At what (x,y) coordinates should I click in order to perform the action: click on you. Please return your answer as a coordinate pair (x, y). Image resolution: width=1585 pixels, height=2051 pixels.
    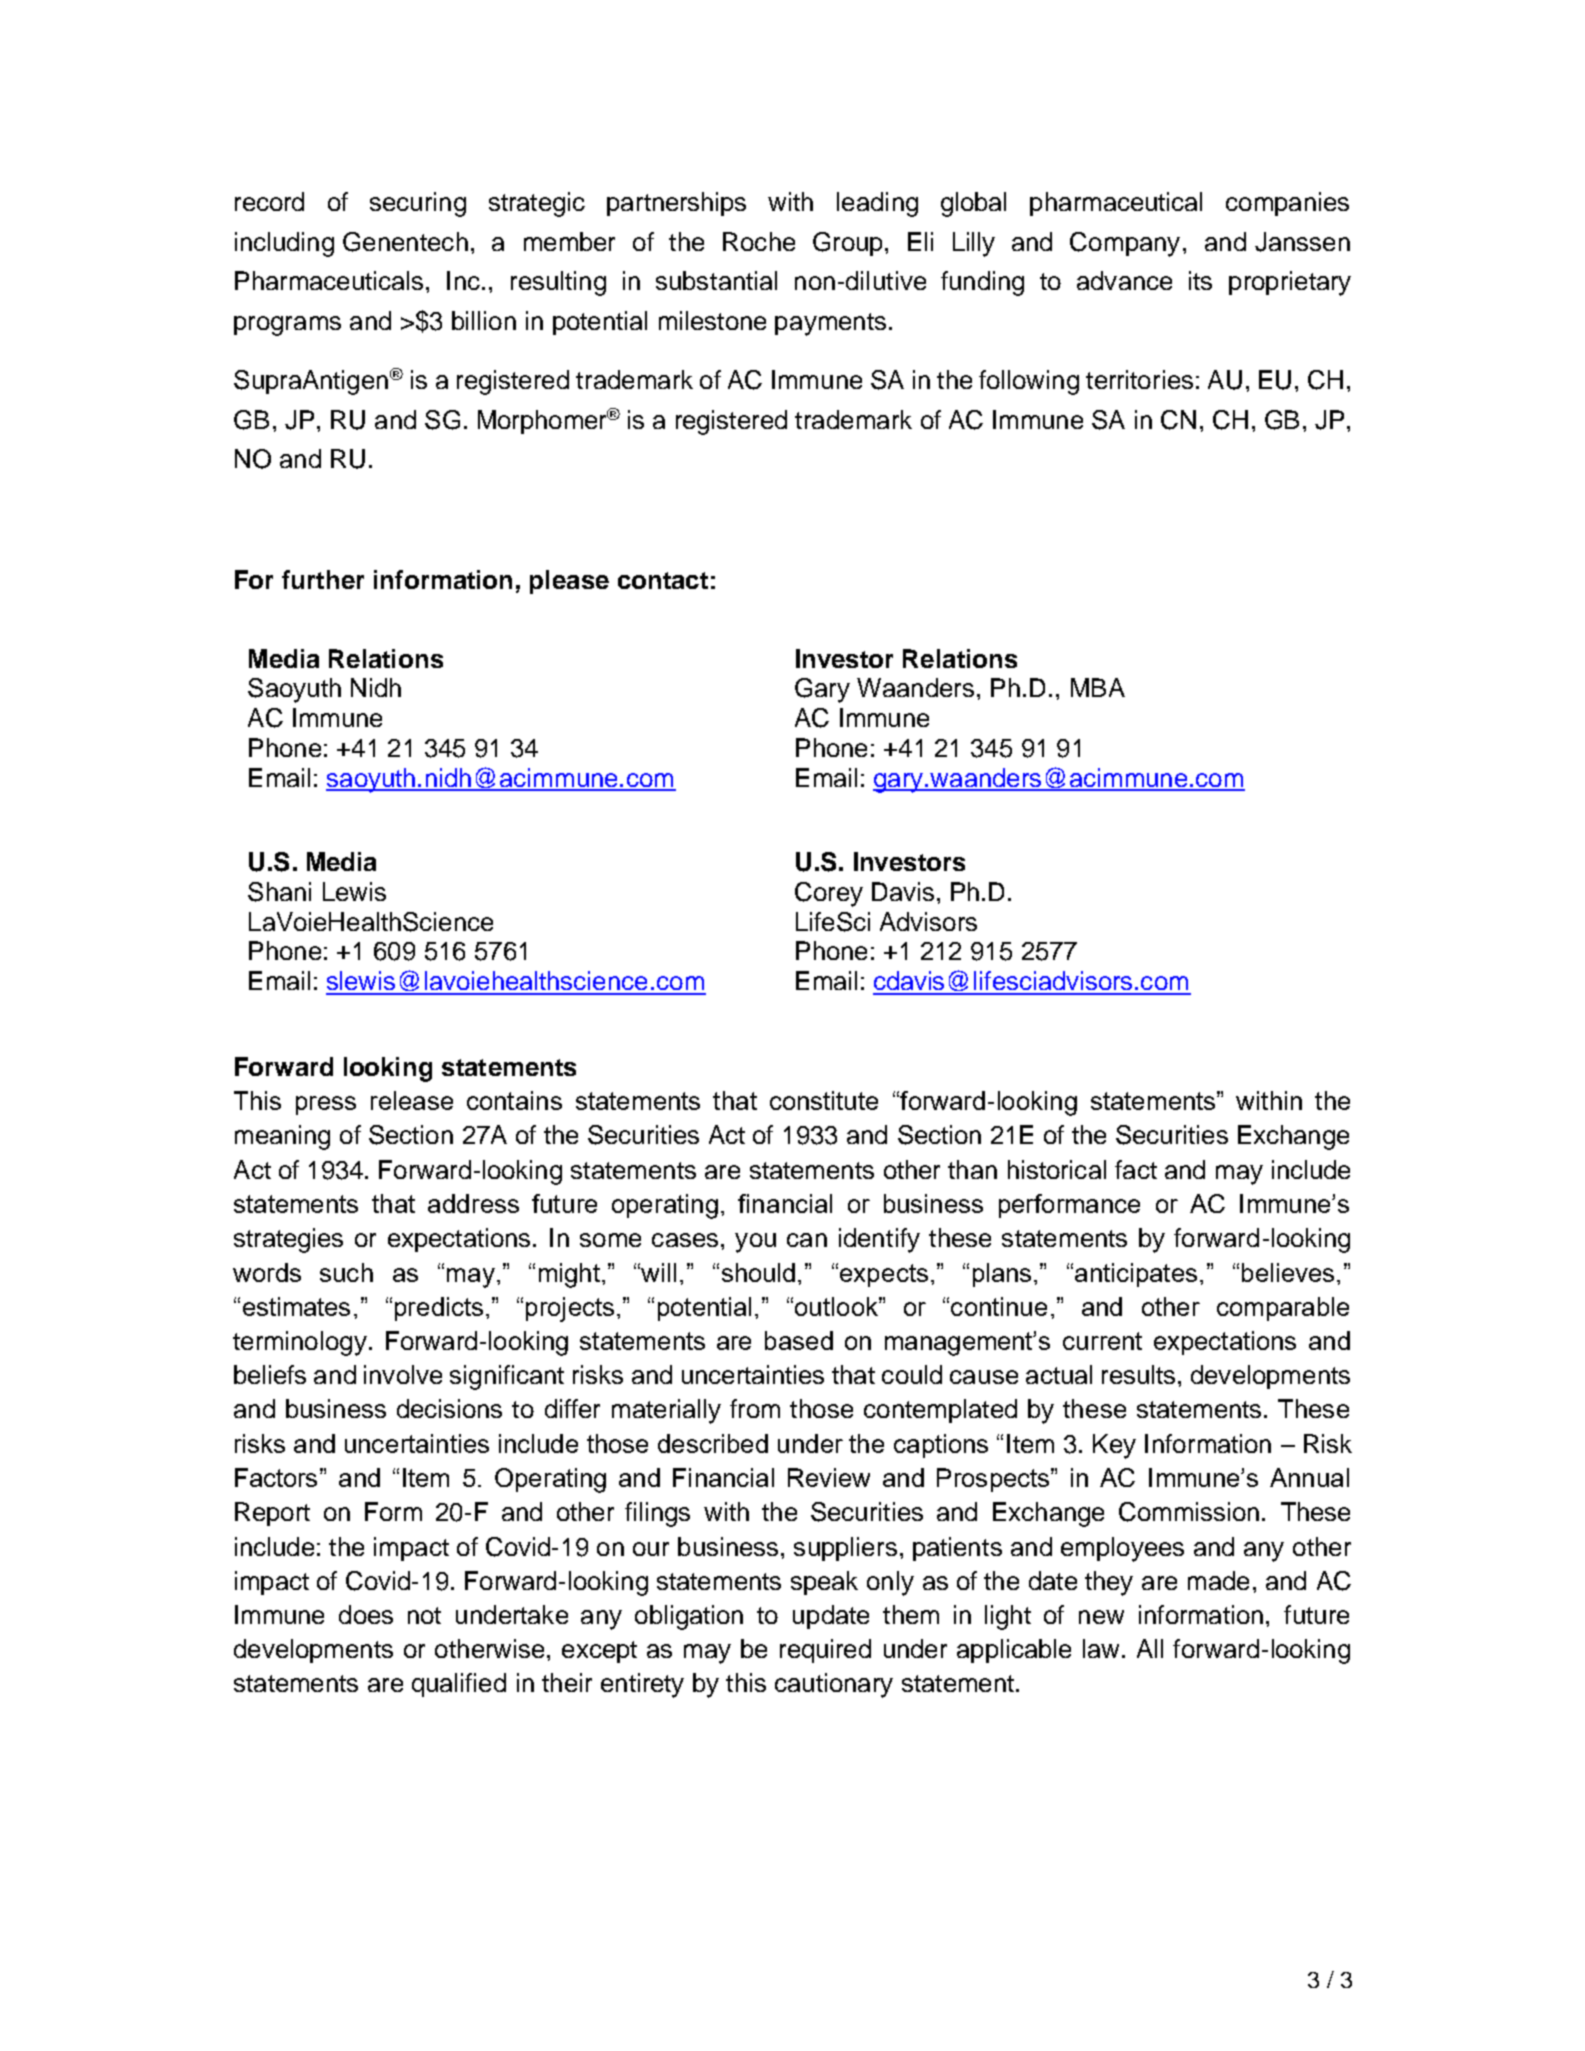
    Looking at the image, I should click on (755, 1243).
